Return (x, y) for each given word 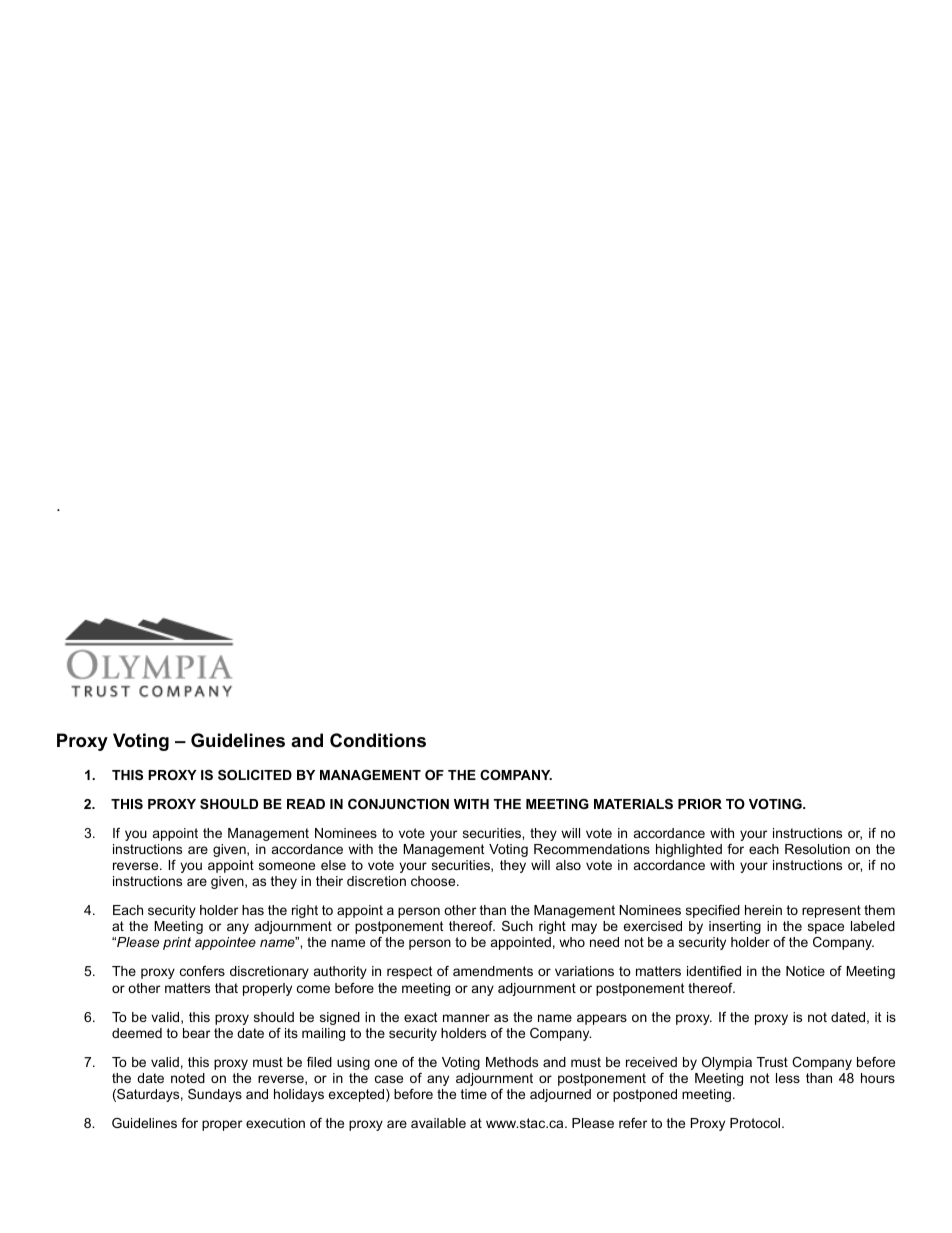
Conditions (378, 740)
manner (466, 1018)
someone (287, 866)
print (177, 943)
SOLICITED (255, 775)
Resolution (817, 849)
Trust (772, 1062)
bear (196, 1033)
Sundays (215, 1095)
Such (517, 926)
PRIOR (700, 804)
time (474, 1094)
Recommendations (592, 849)
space (826, 928)
